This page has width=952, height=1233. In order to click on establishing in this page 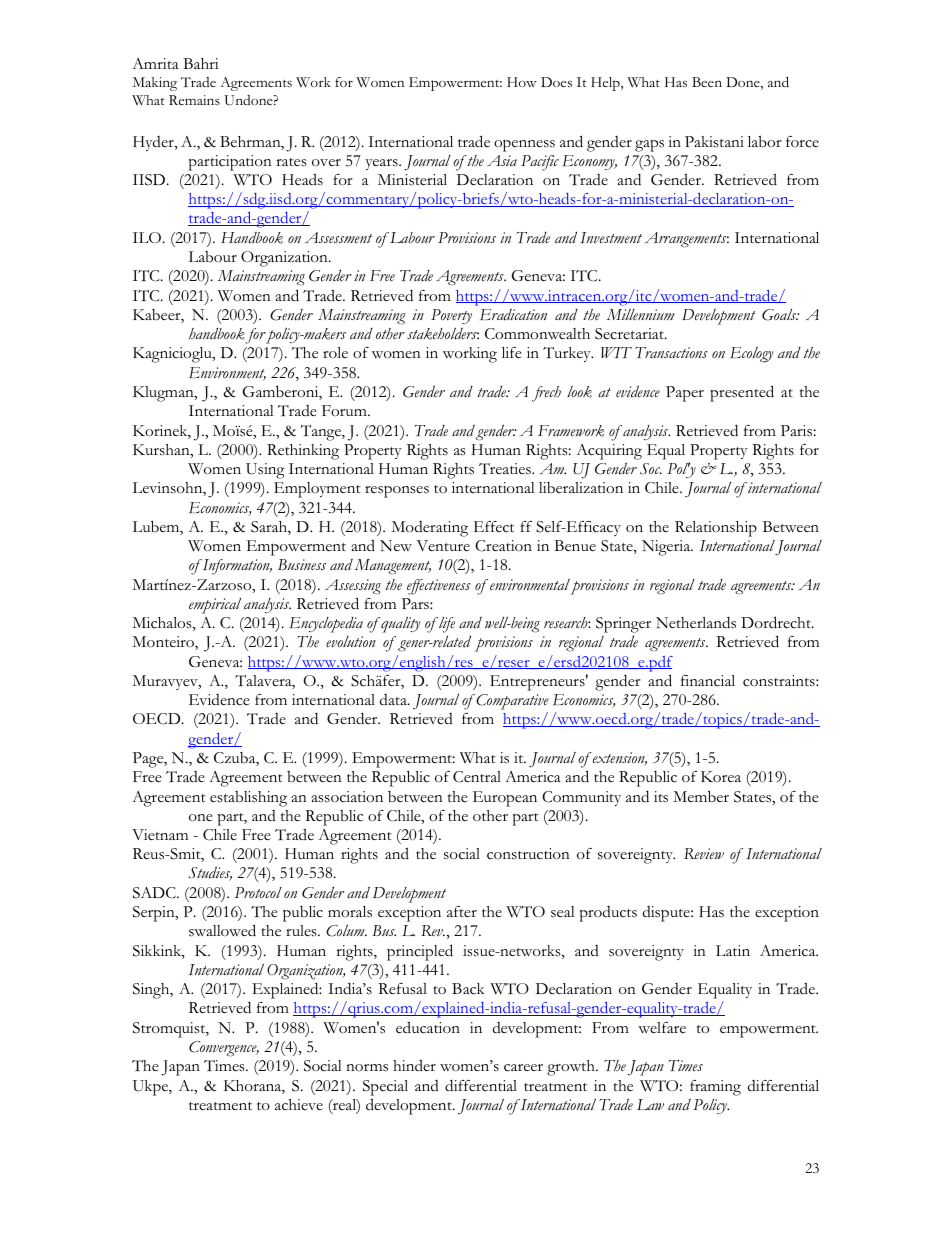, I will do `click(248, 799)`.
